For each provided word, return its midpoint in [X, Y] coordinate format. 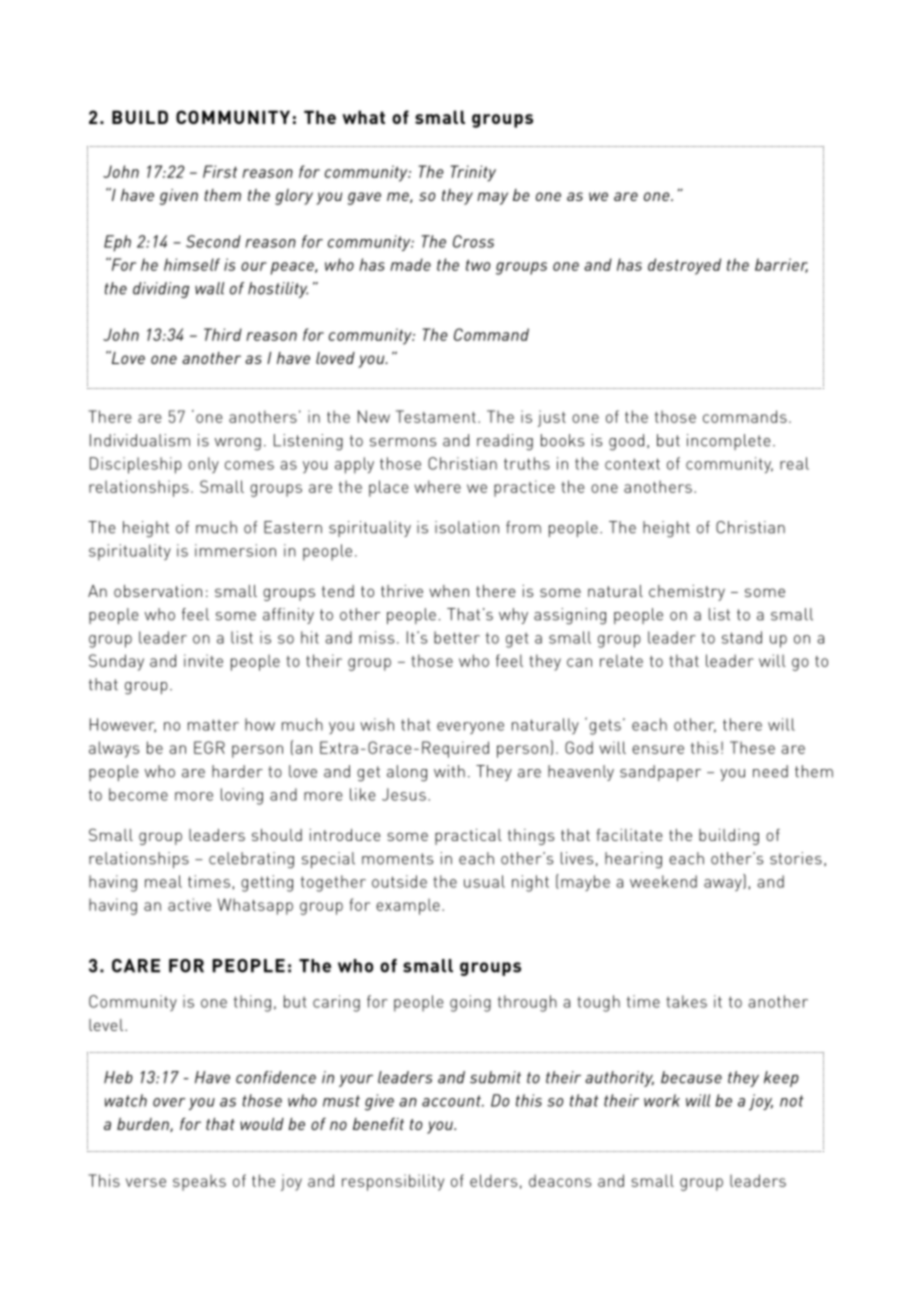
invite [203, 660]
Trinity [473, 173]
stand [742, 637]
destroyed [684, 266]
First [220, 171]
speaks [199, 1182]
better [457, 637]
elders [493, 1180]
